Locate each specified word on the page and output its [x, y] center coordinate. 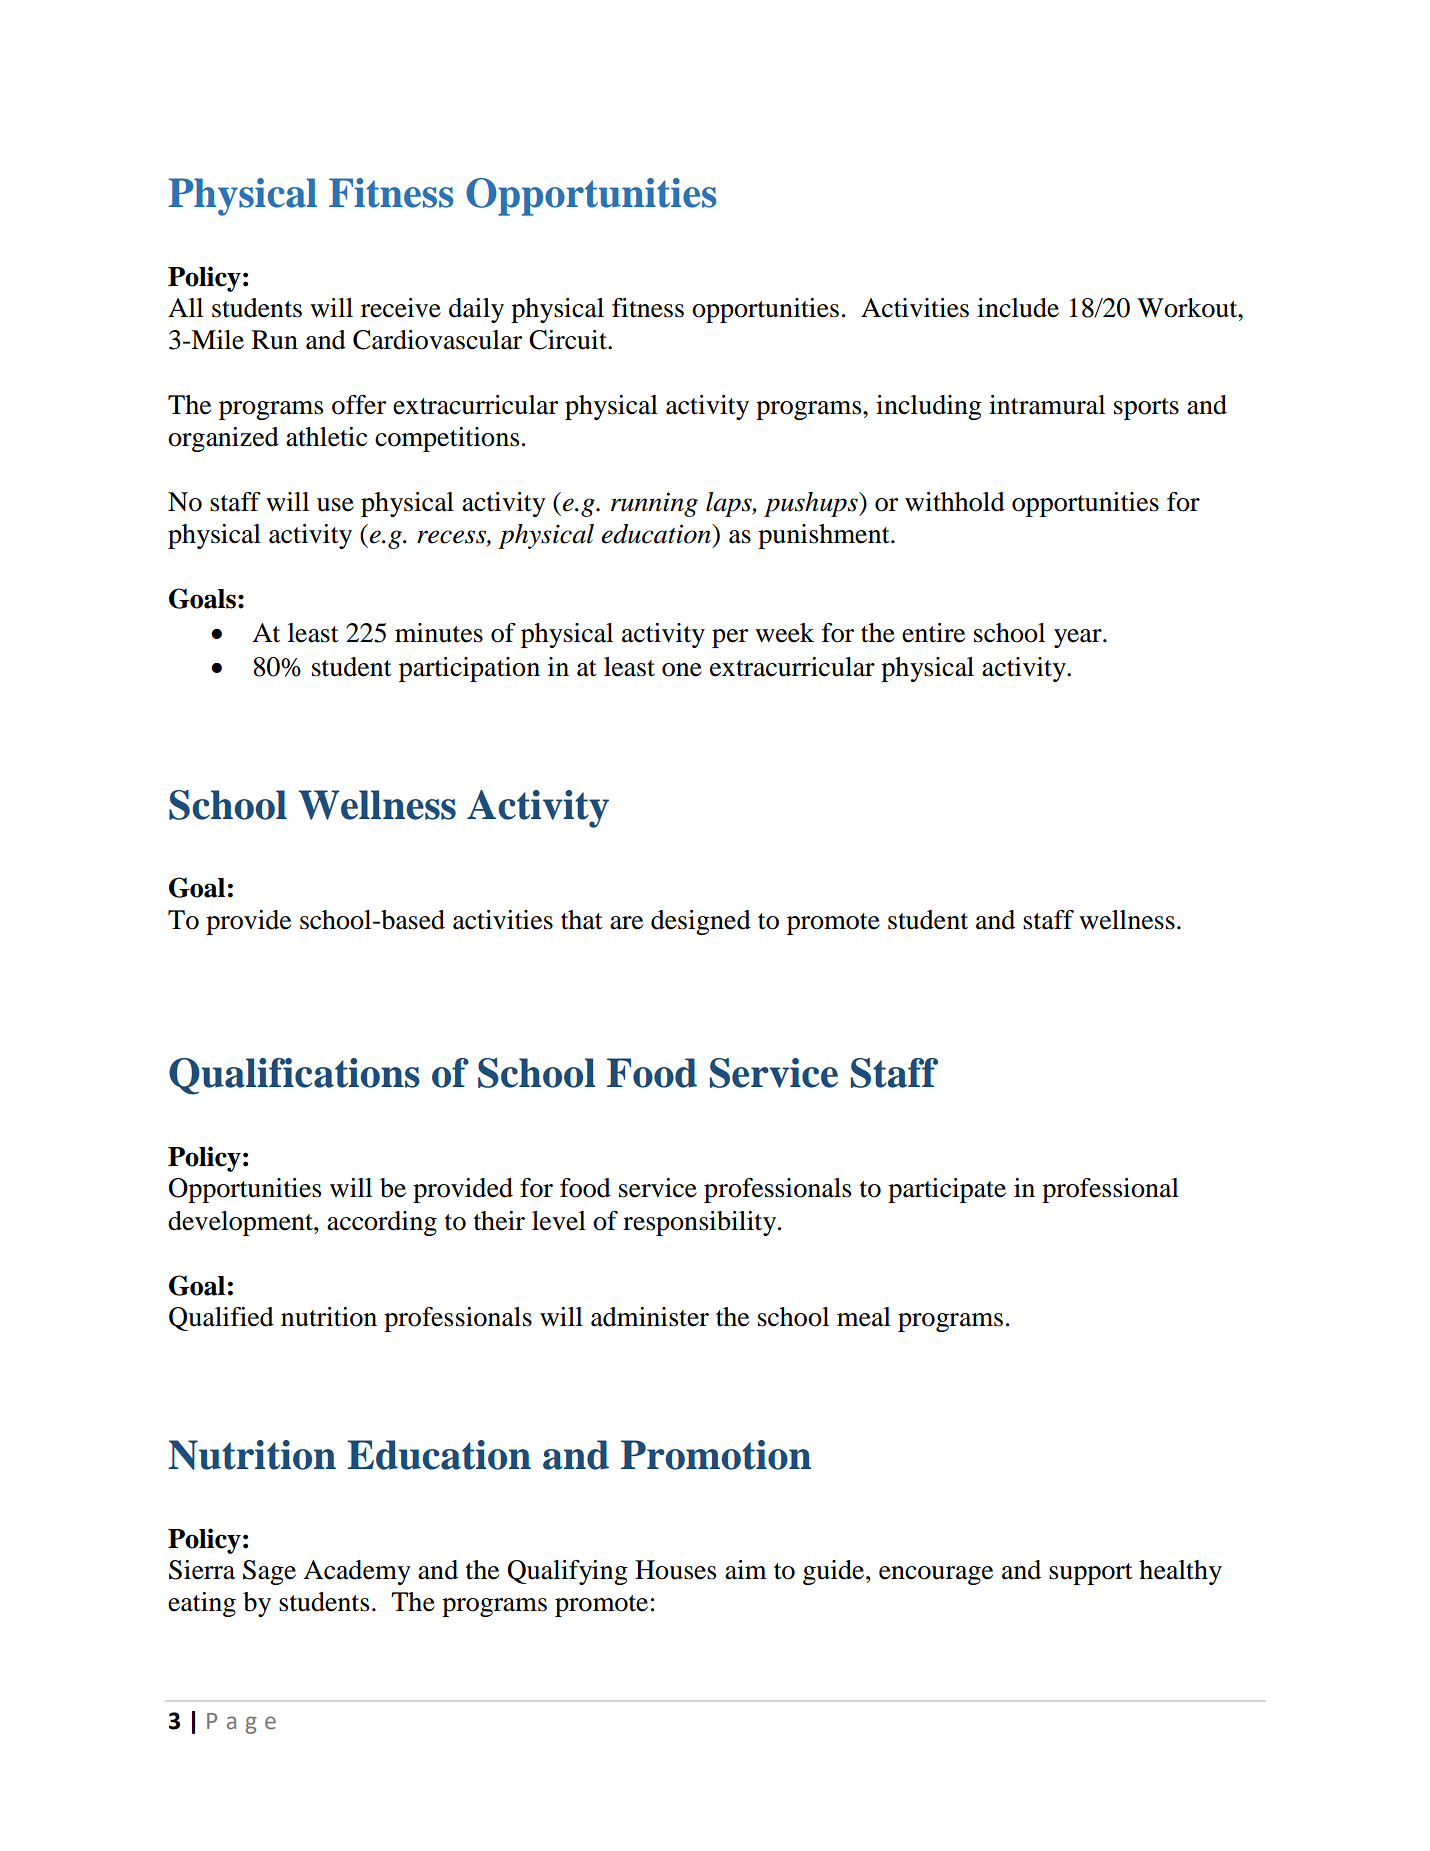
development [241, 1223]
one [682, 670]
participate [947, 1190]
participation [469, 669]
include [1018, 308]
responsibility [701, 1223]
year [1079, 638]
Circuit [569, 340]
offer [359, 405]
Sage [269, 1572]
